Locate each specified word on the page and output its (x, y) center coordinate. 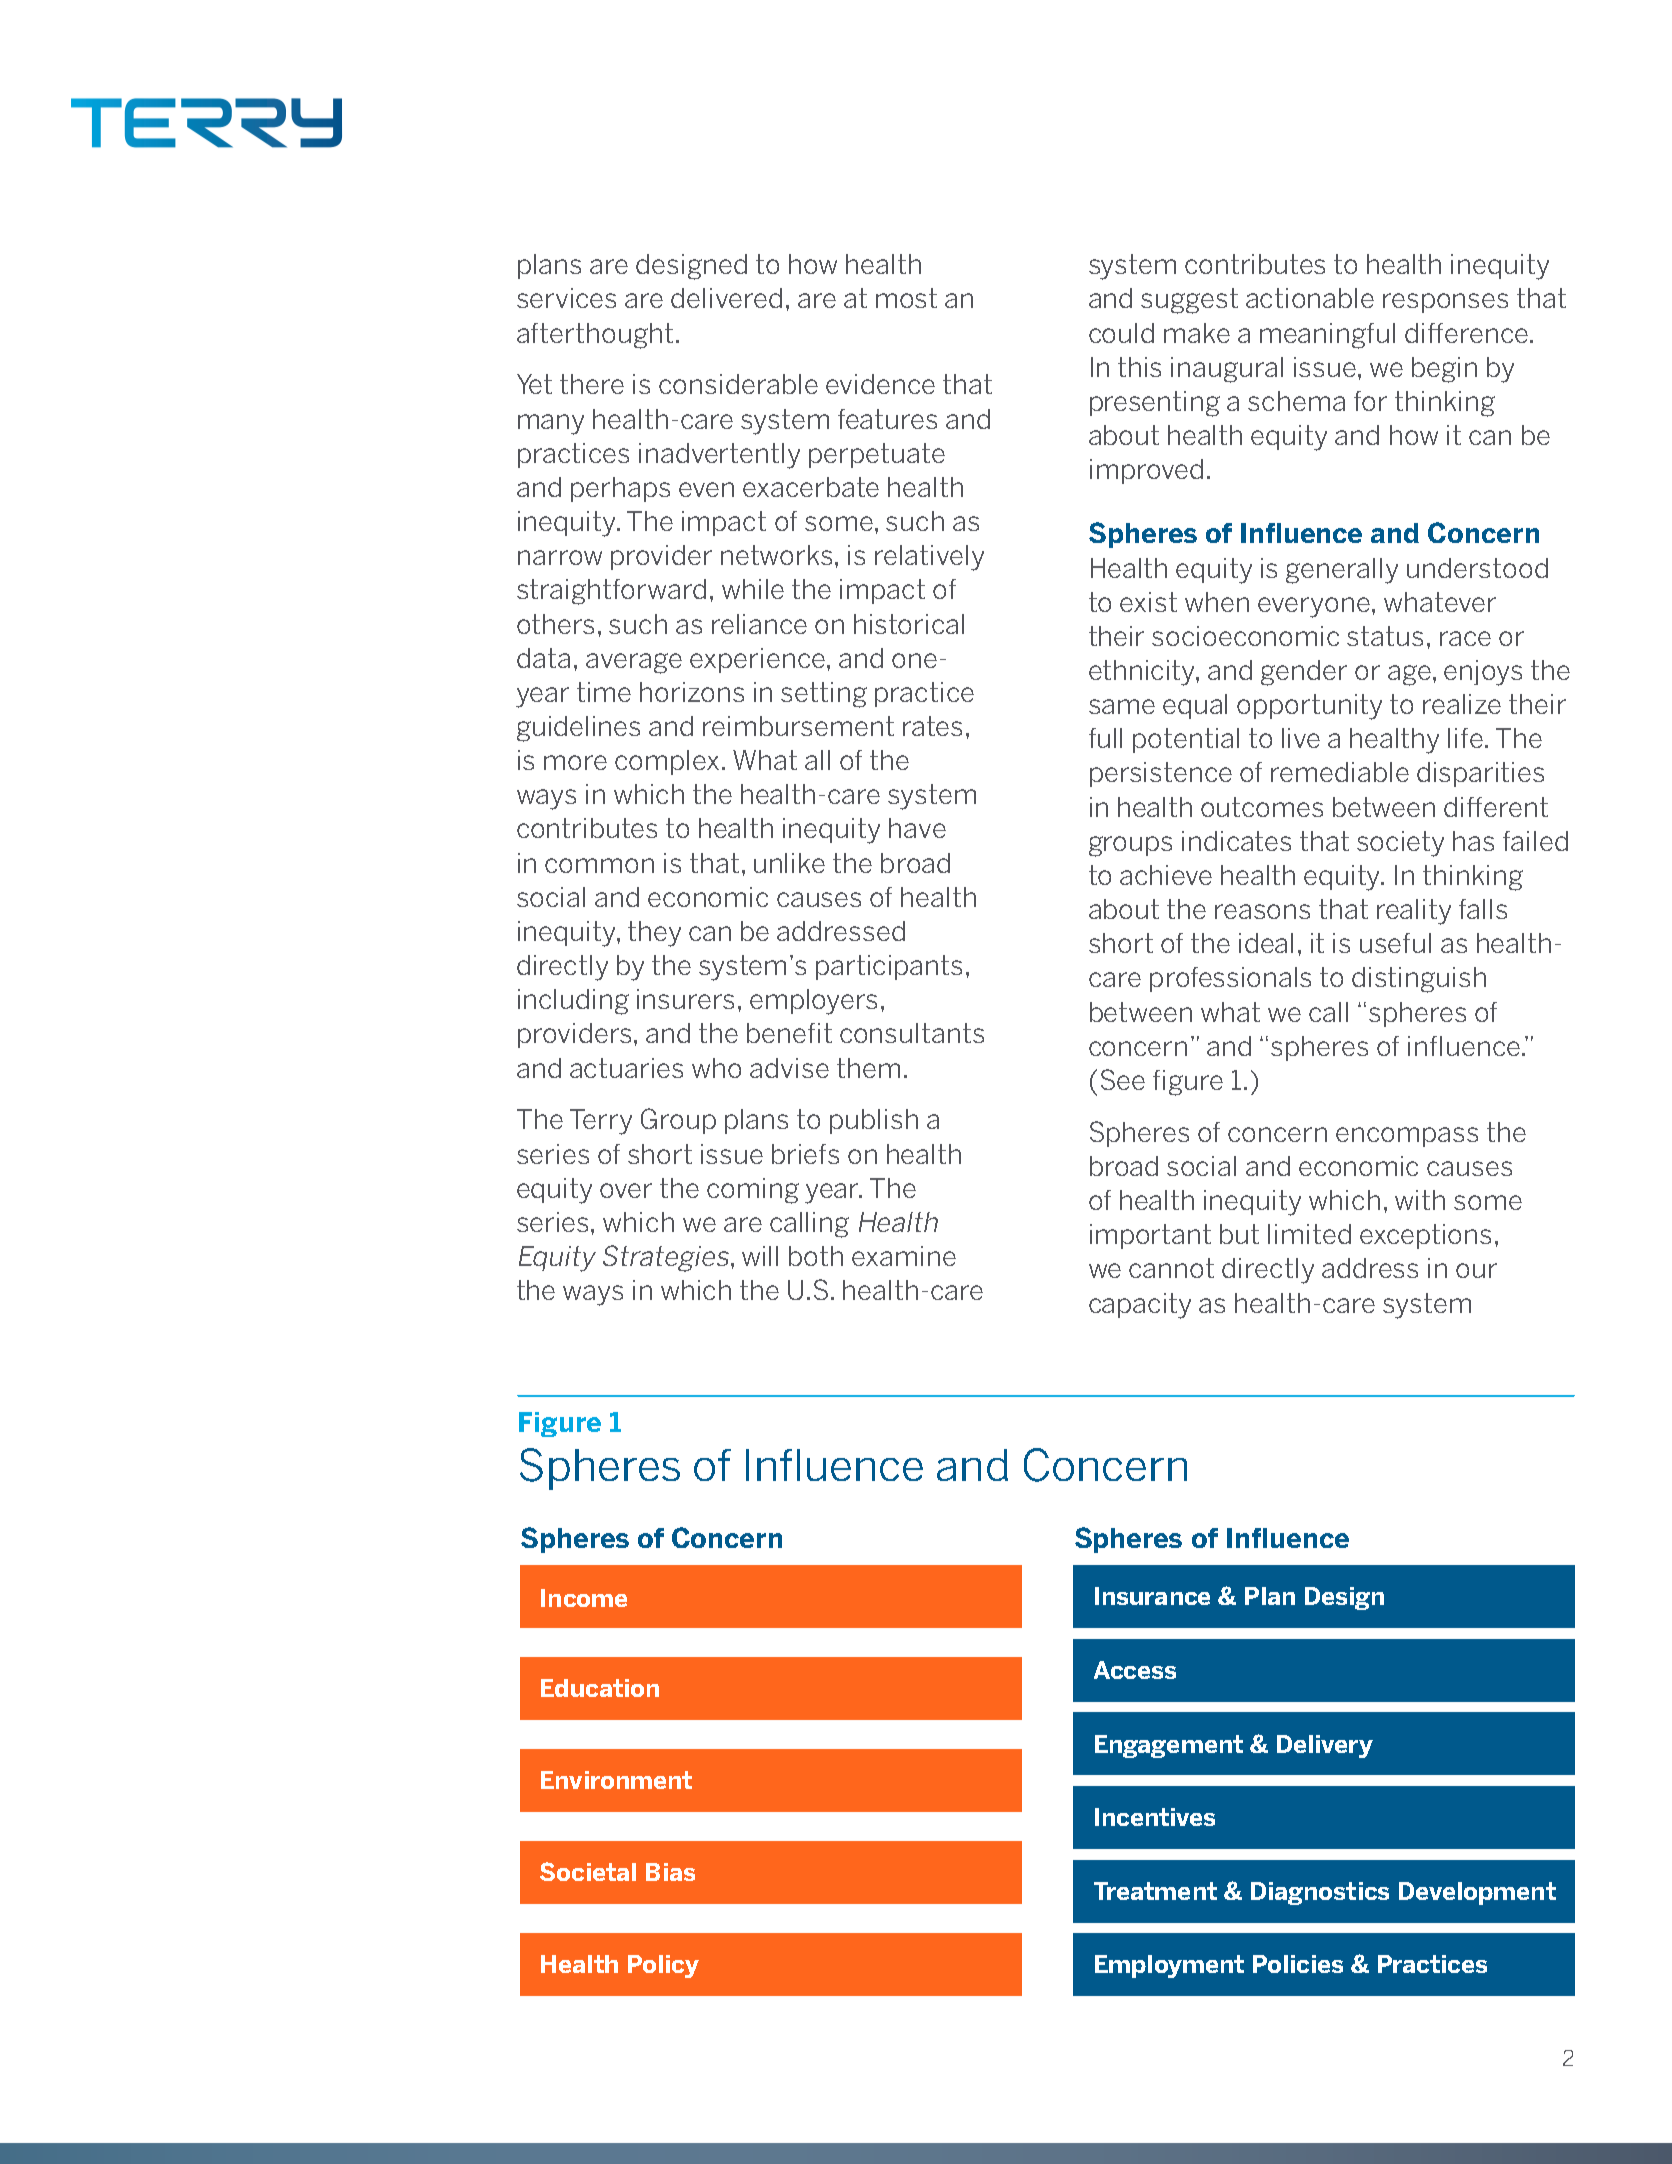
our (1476, 1270)
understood (1477, 568)
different (1496, 807)
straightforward (611, 592)
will (760, 1256)
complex (667, 762)
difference (1466, 333)
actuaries (626, 1068)
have (917, 828)
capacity (1140, 1306)
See (1123, 1079)
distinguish (1419, 980)
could (1121, 333)
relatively (929, 558)
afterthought (595, 336)
